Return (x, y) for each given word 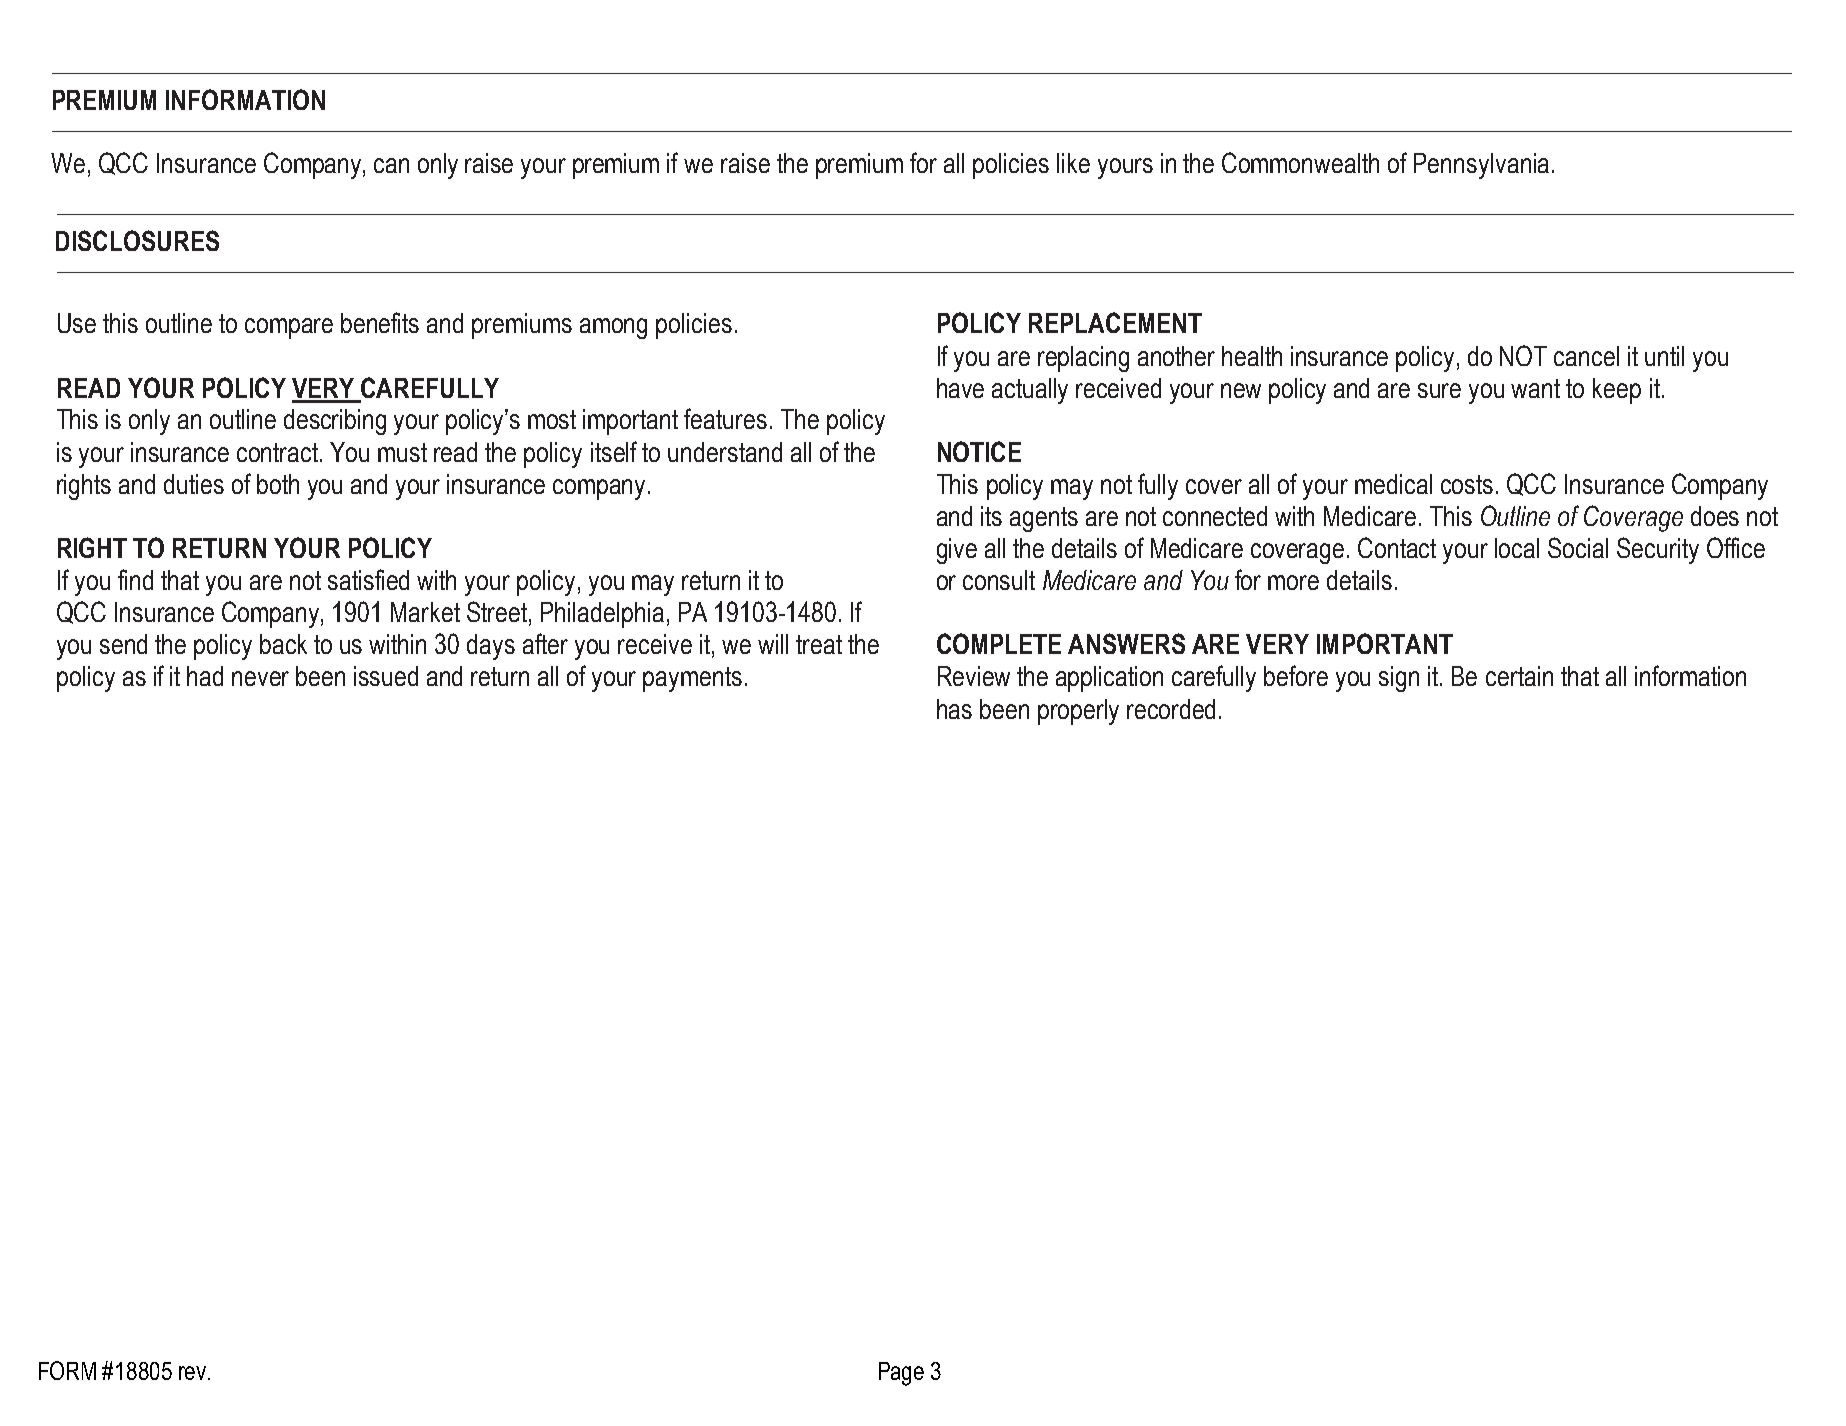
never (260, 678)
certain (1519, 676)
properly (1078, 712)
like (1073, 163)
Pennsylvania (1481, 166)
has (954, 709)
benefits (380, 322)
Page (901, 1374)
